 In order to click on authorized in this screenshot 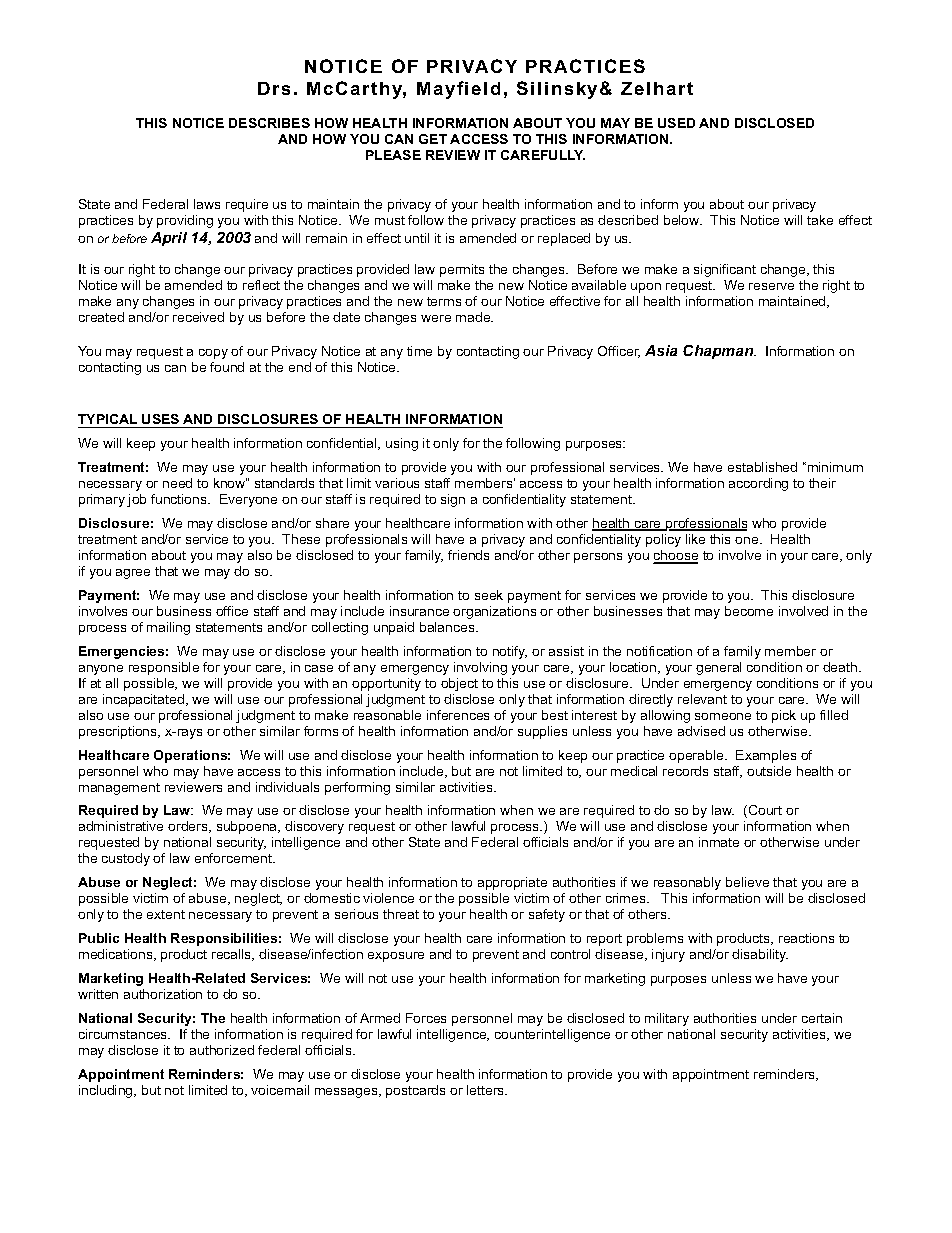, I will do `click(222, 1050)`.
